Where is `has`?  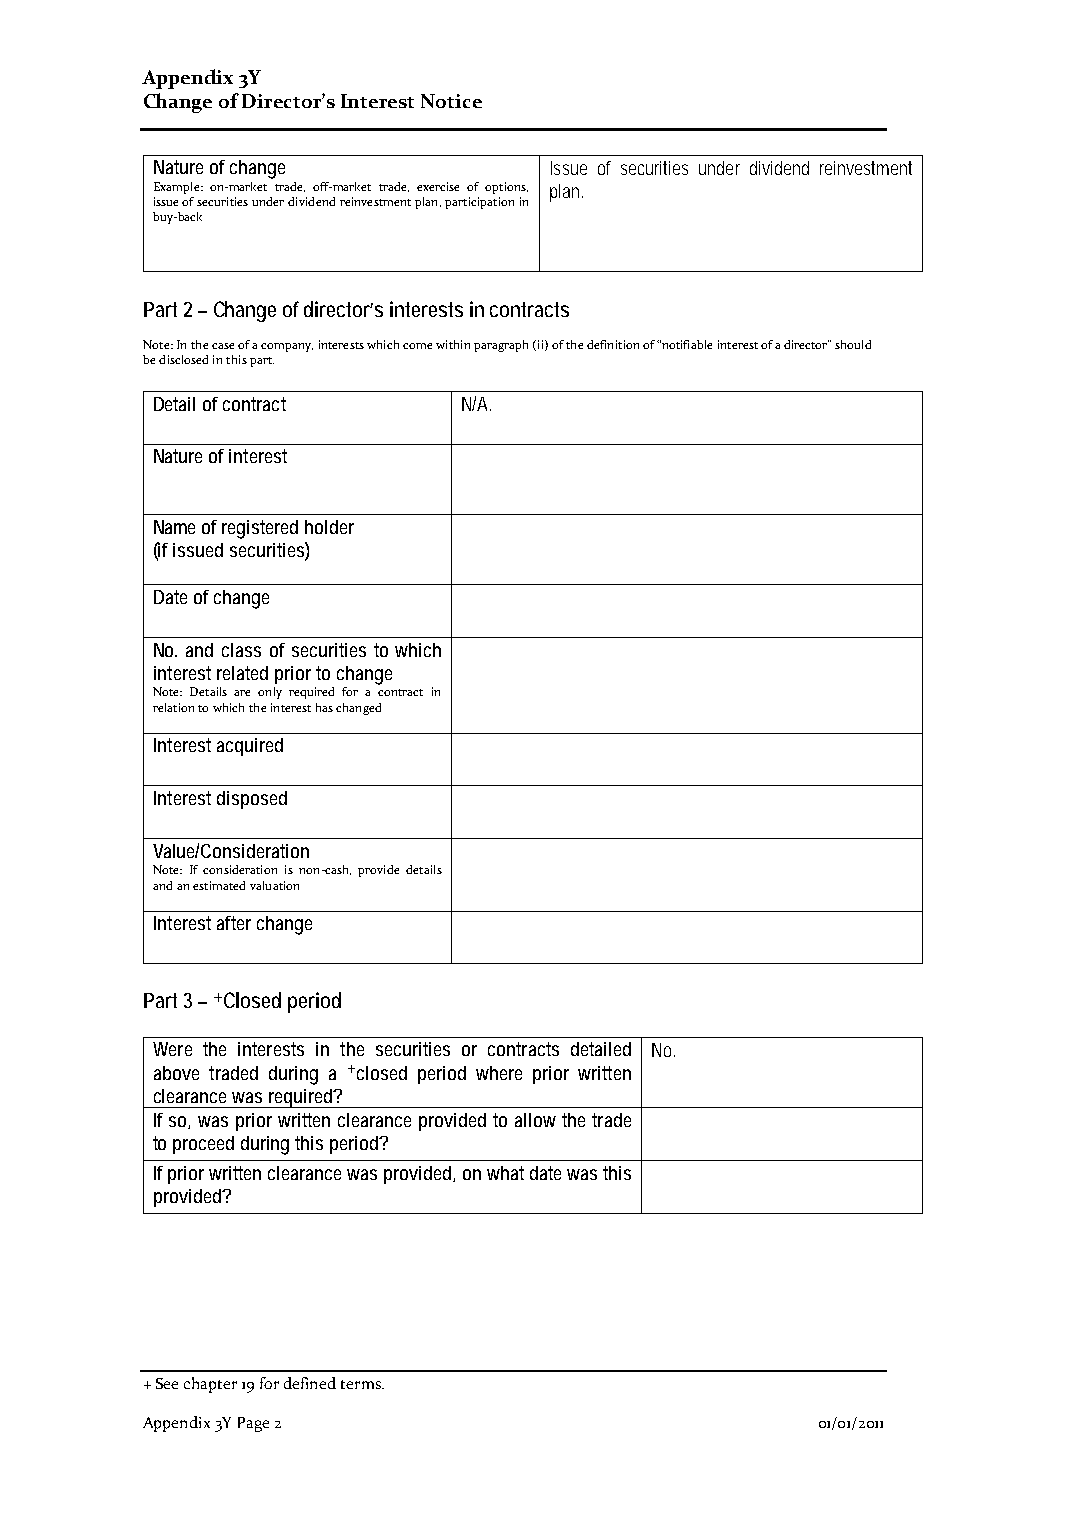 has is located at coordinates (324, 707).
